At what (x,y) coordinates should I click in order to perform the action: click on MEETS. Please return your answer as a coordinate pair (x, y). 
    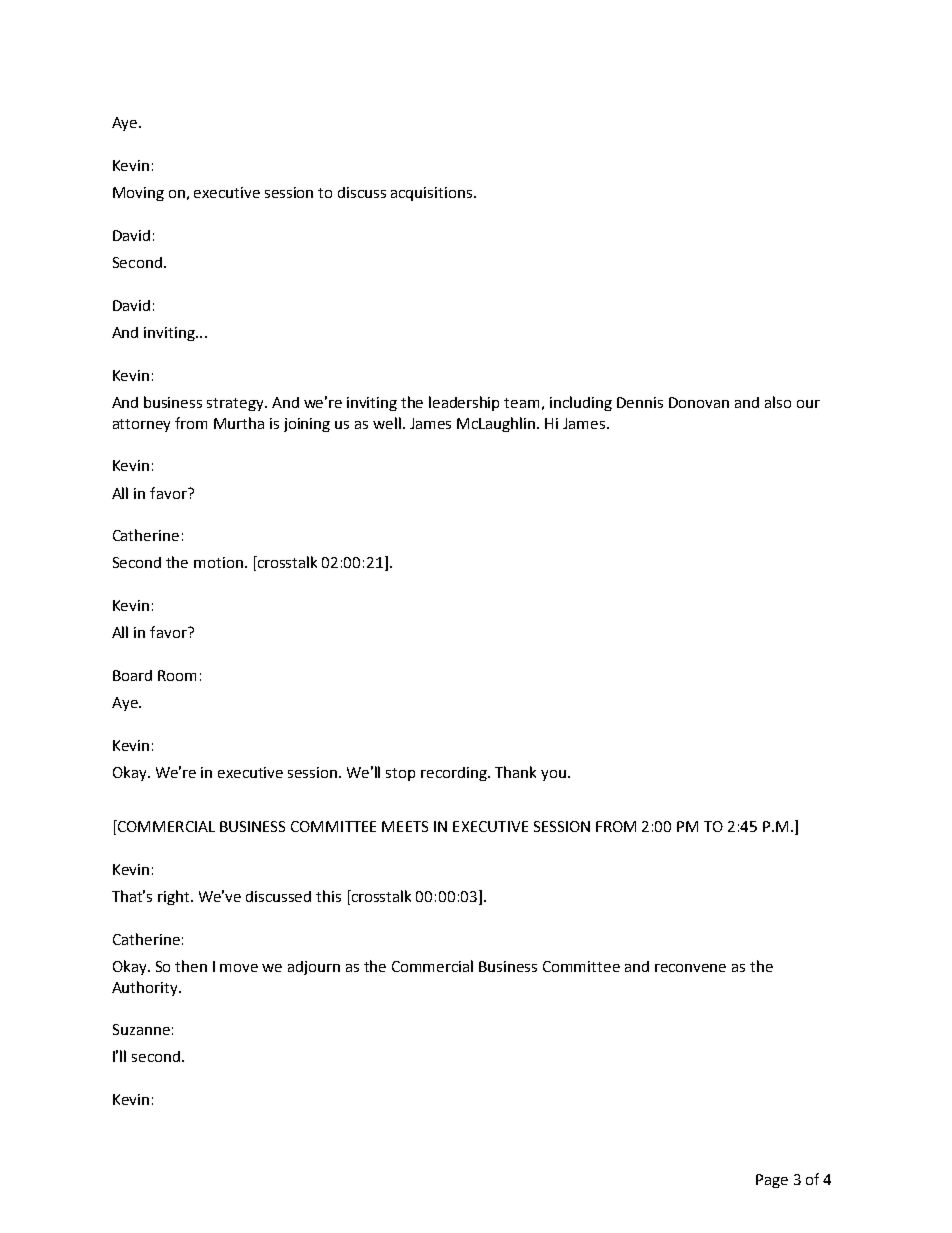
    Looking at the image, I should click on (405, 826).
